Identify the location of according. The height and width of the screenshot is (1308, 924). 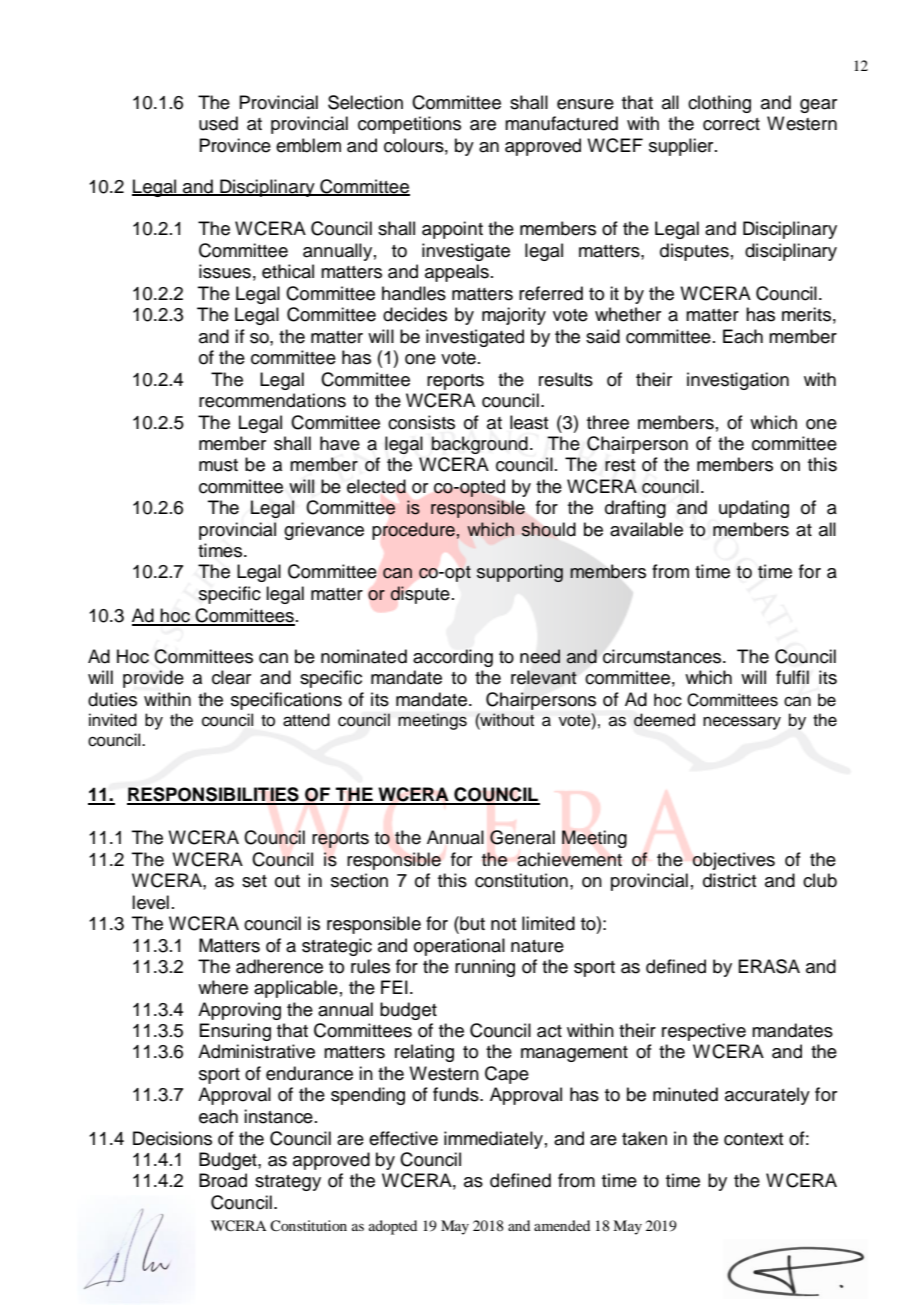
(453, 658).
